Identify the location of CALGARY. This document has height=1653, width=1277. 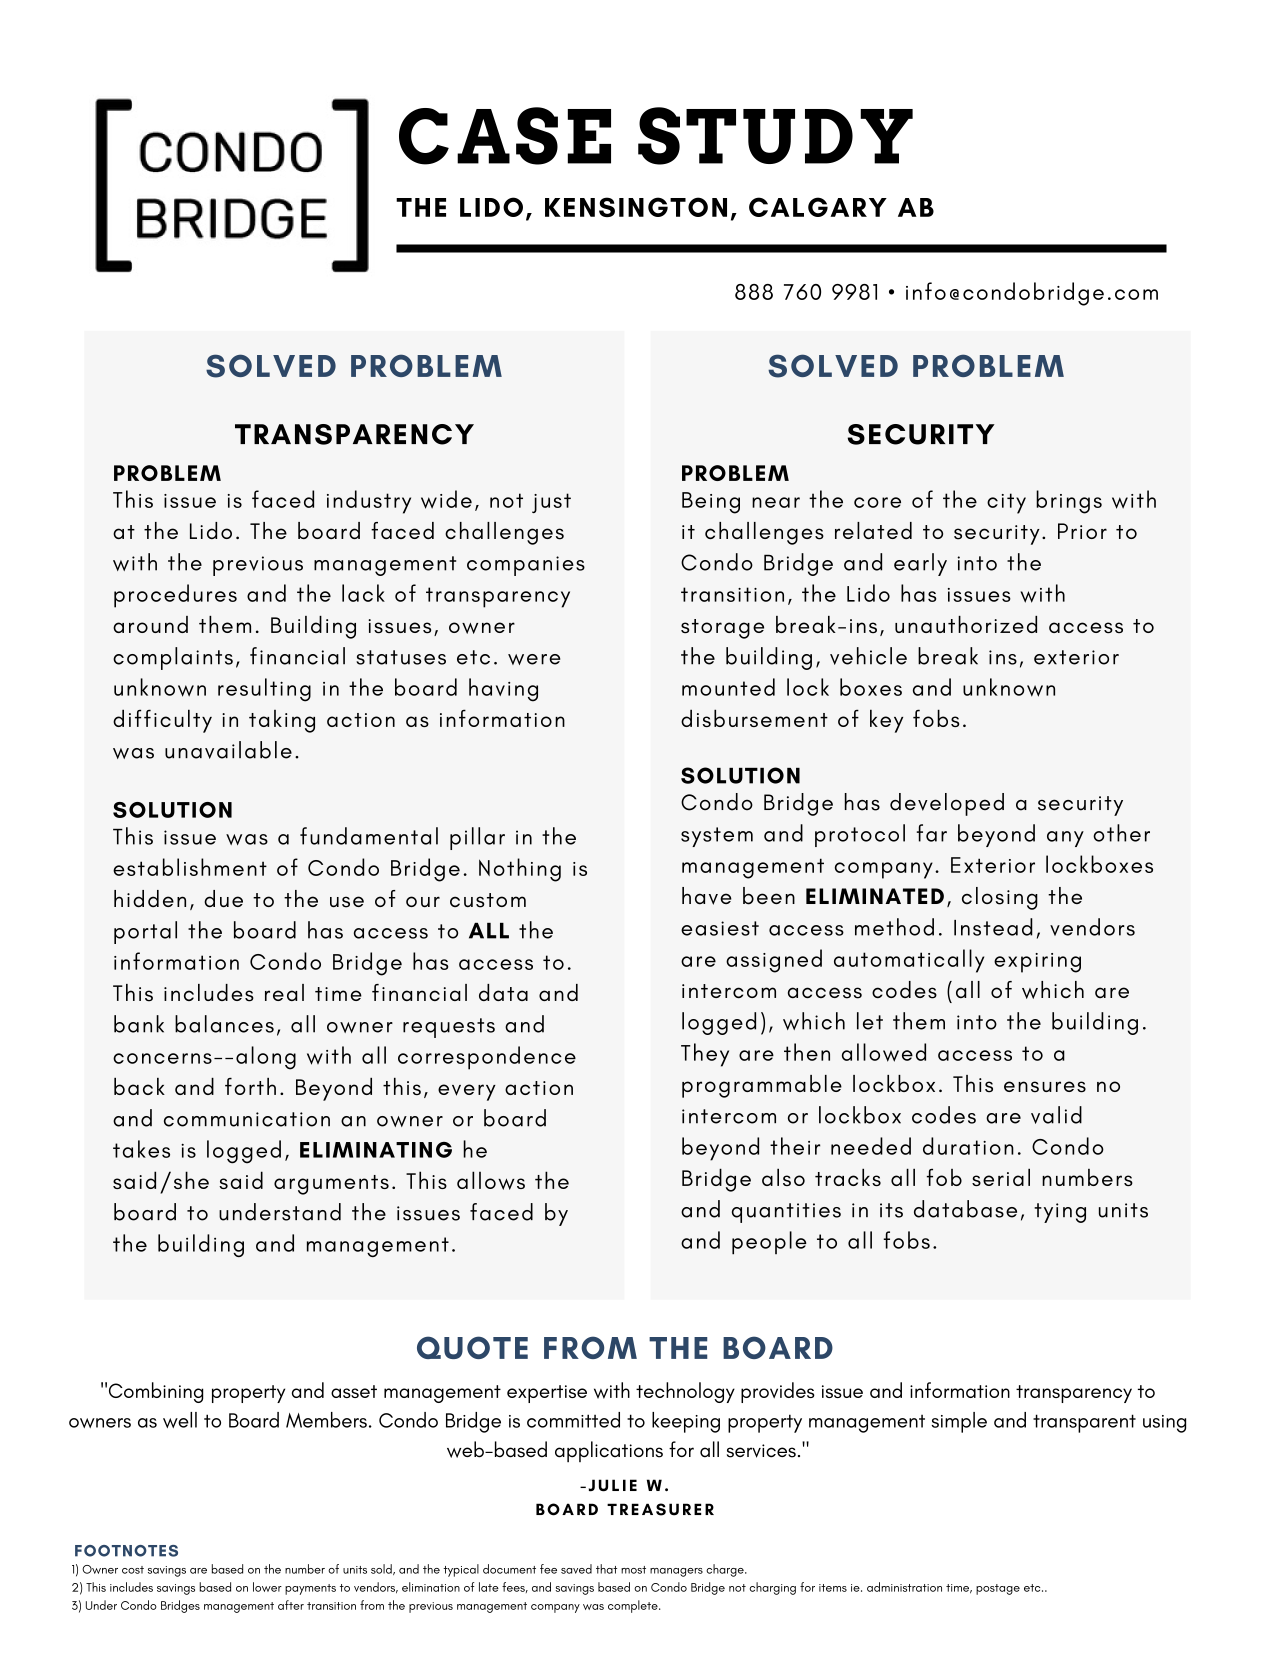
(818, 207).
